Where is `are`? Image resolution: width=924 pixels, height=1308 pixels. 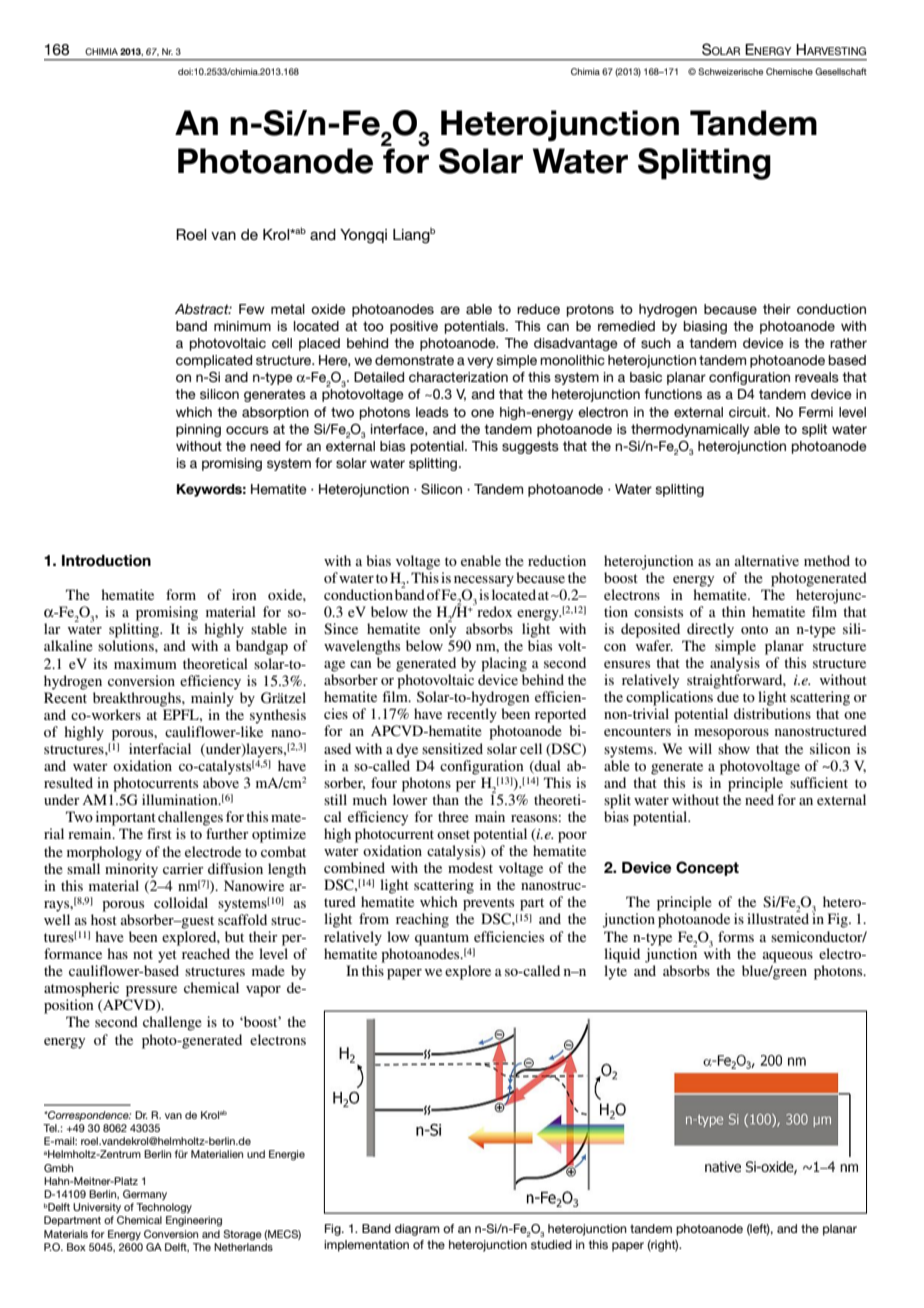
are is located at coordinates (450, 310).
